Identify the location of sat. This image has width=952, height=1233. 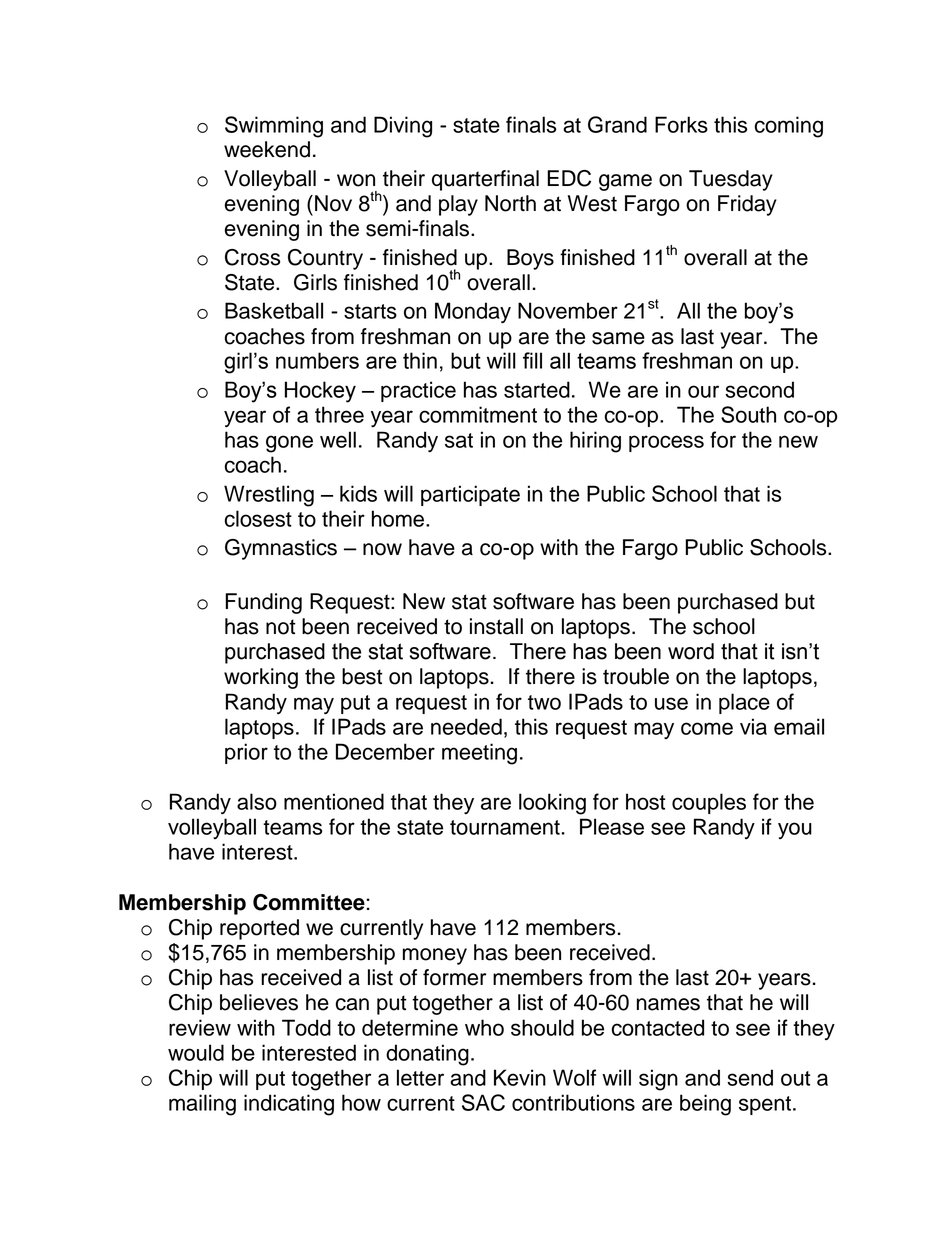
(459, 440).
